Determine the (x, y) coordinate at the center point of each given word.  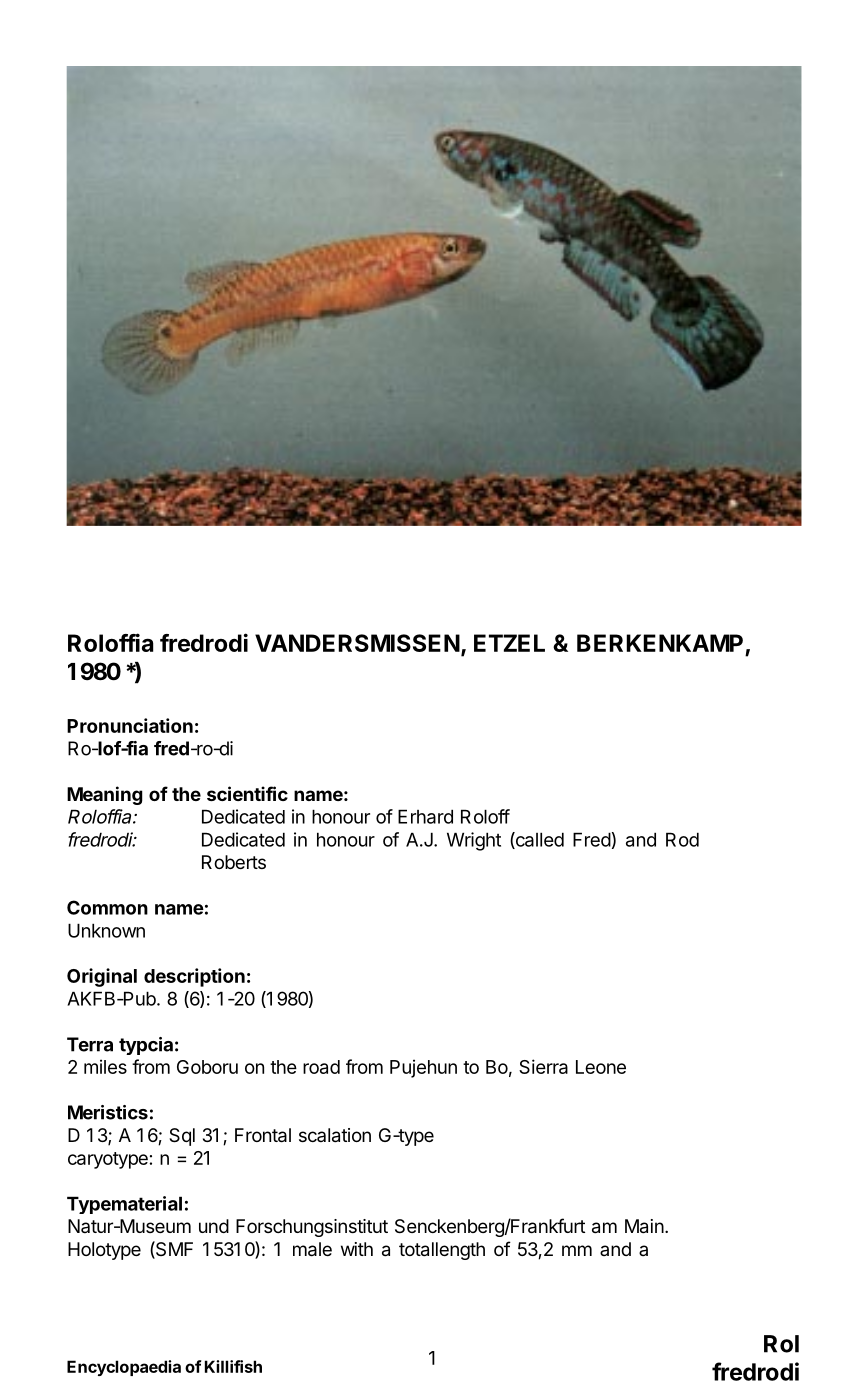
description (194, 977)
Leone (601, 1067)
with (357, 1249)
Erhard (425, 816)
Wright (474, 841)
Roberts (234, 862)
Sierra (543, 1066)
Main (644, 1226)
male (312, 1249)
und (214, 1226)
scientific (247, 793)
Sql (182, 1137)
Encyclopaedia (124, 1368)
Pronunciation (130, 725)
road (321, 1067)
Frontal (263, 1135)
